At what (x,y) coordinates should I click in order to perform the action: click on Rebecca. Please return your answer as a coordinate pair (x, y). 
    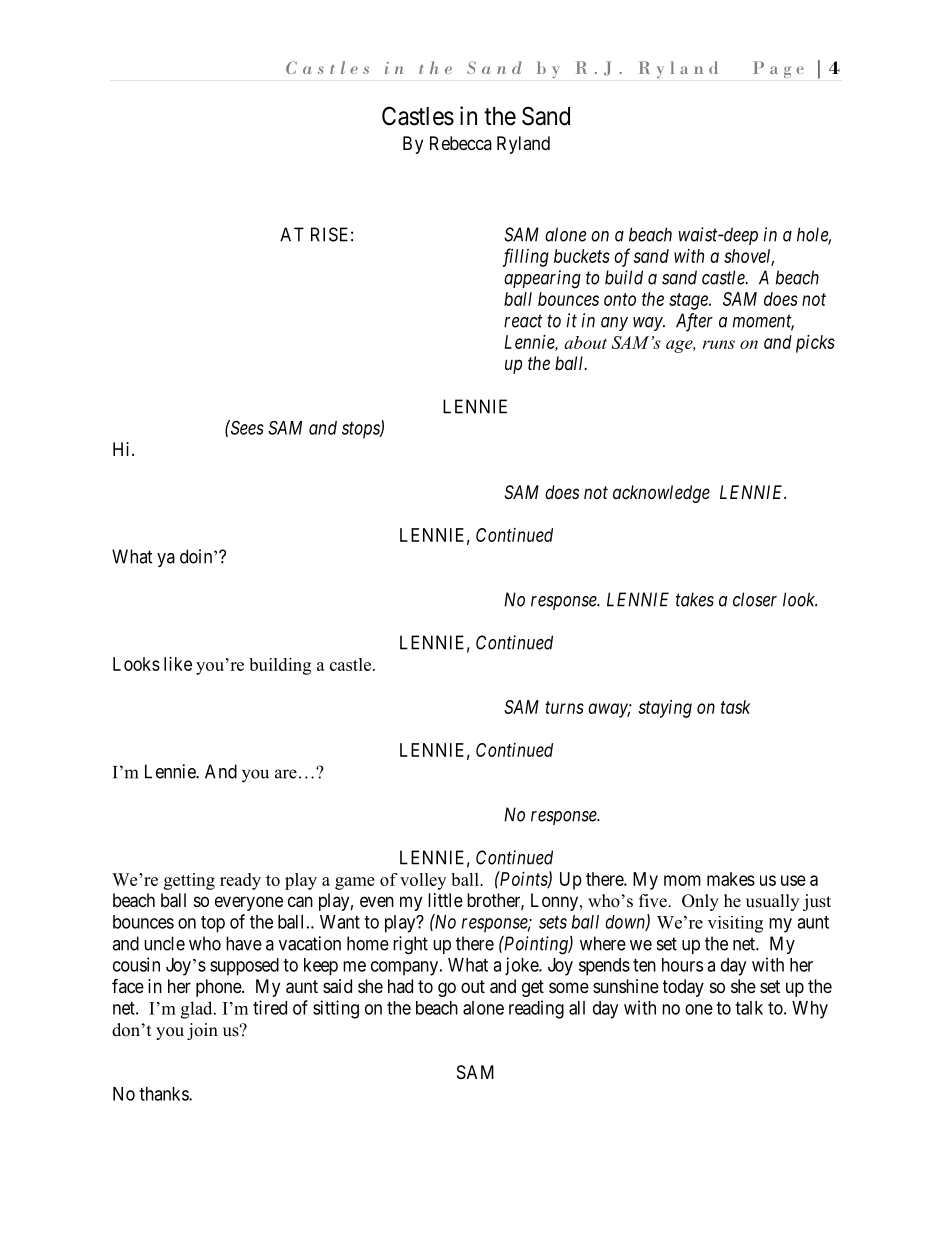
    Looking at the image, I should click on (461, 143).
